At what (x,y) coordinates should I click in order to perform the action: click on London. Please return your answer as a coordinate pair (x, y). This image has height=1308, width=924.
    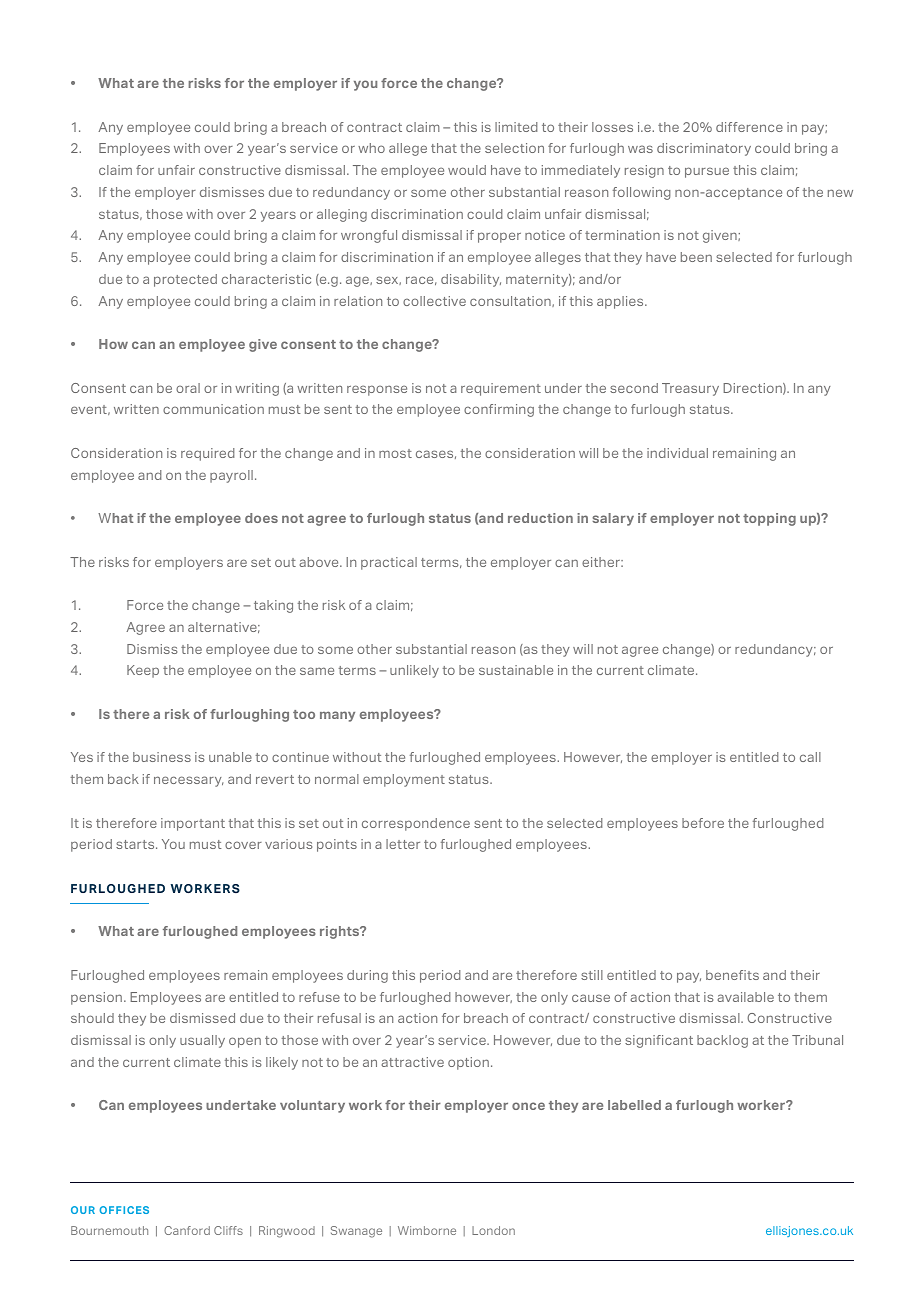
    Looking at the image, I should click on (493, 1230).
